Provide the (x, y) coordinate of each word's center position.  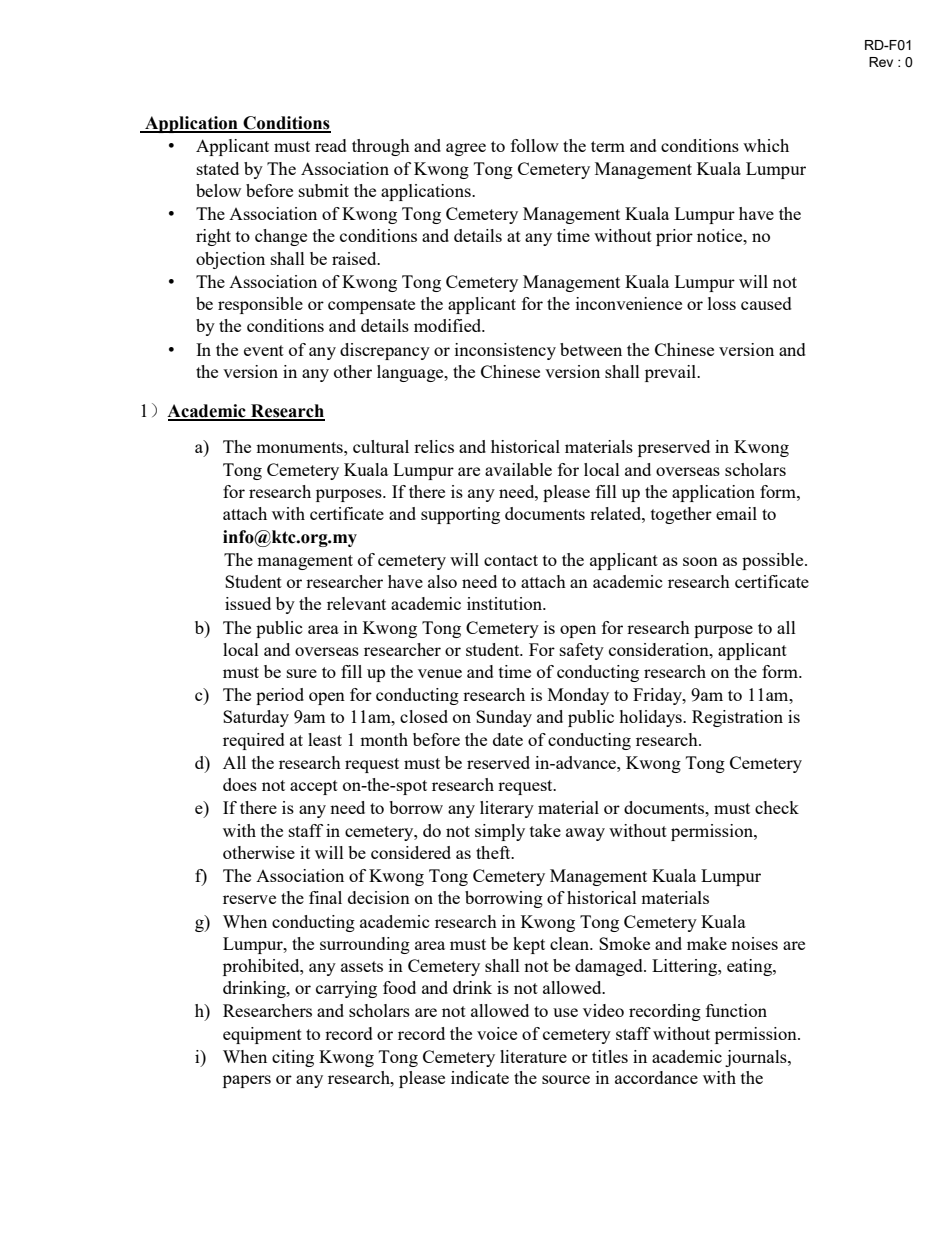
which (766, 145)
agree (466, 149)
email (736, 513)
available (518, 469)
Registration (737, 718)
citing (293, 1058)
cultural (381, 446)
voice (497, 1033)
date (508, 739)
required (254, 741)
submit (324, 190)
